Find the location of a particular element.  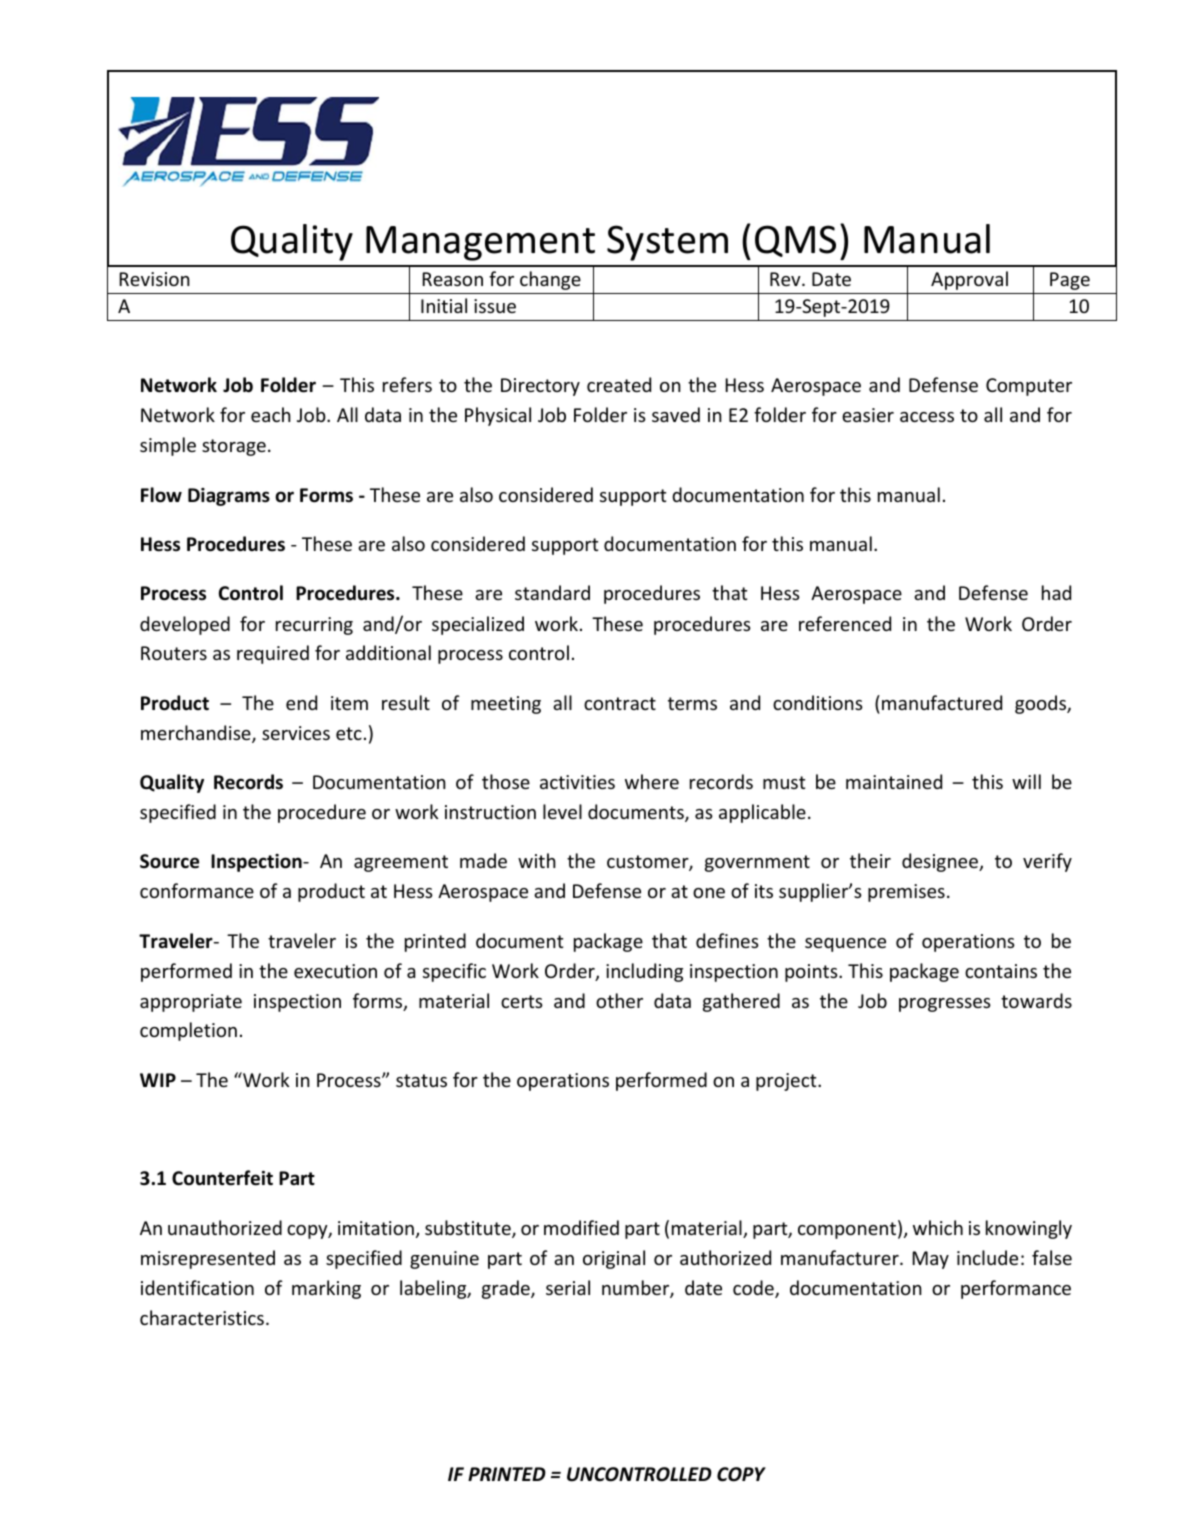

other is located at coordinates (619, 1000).
